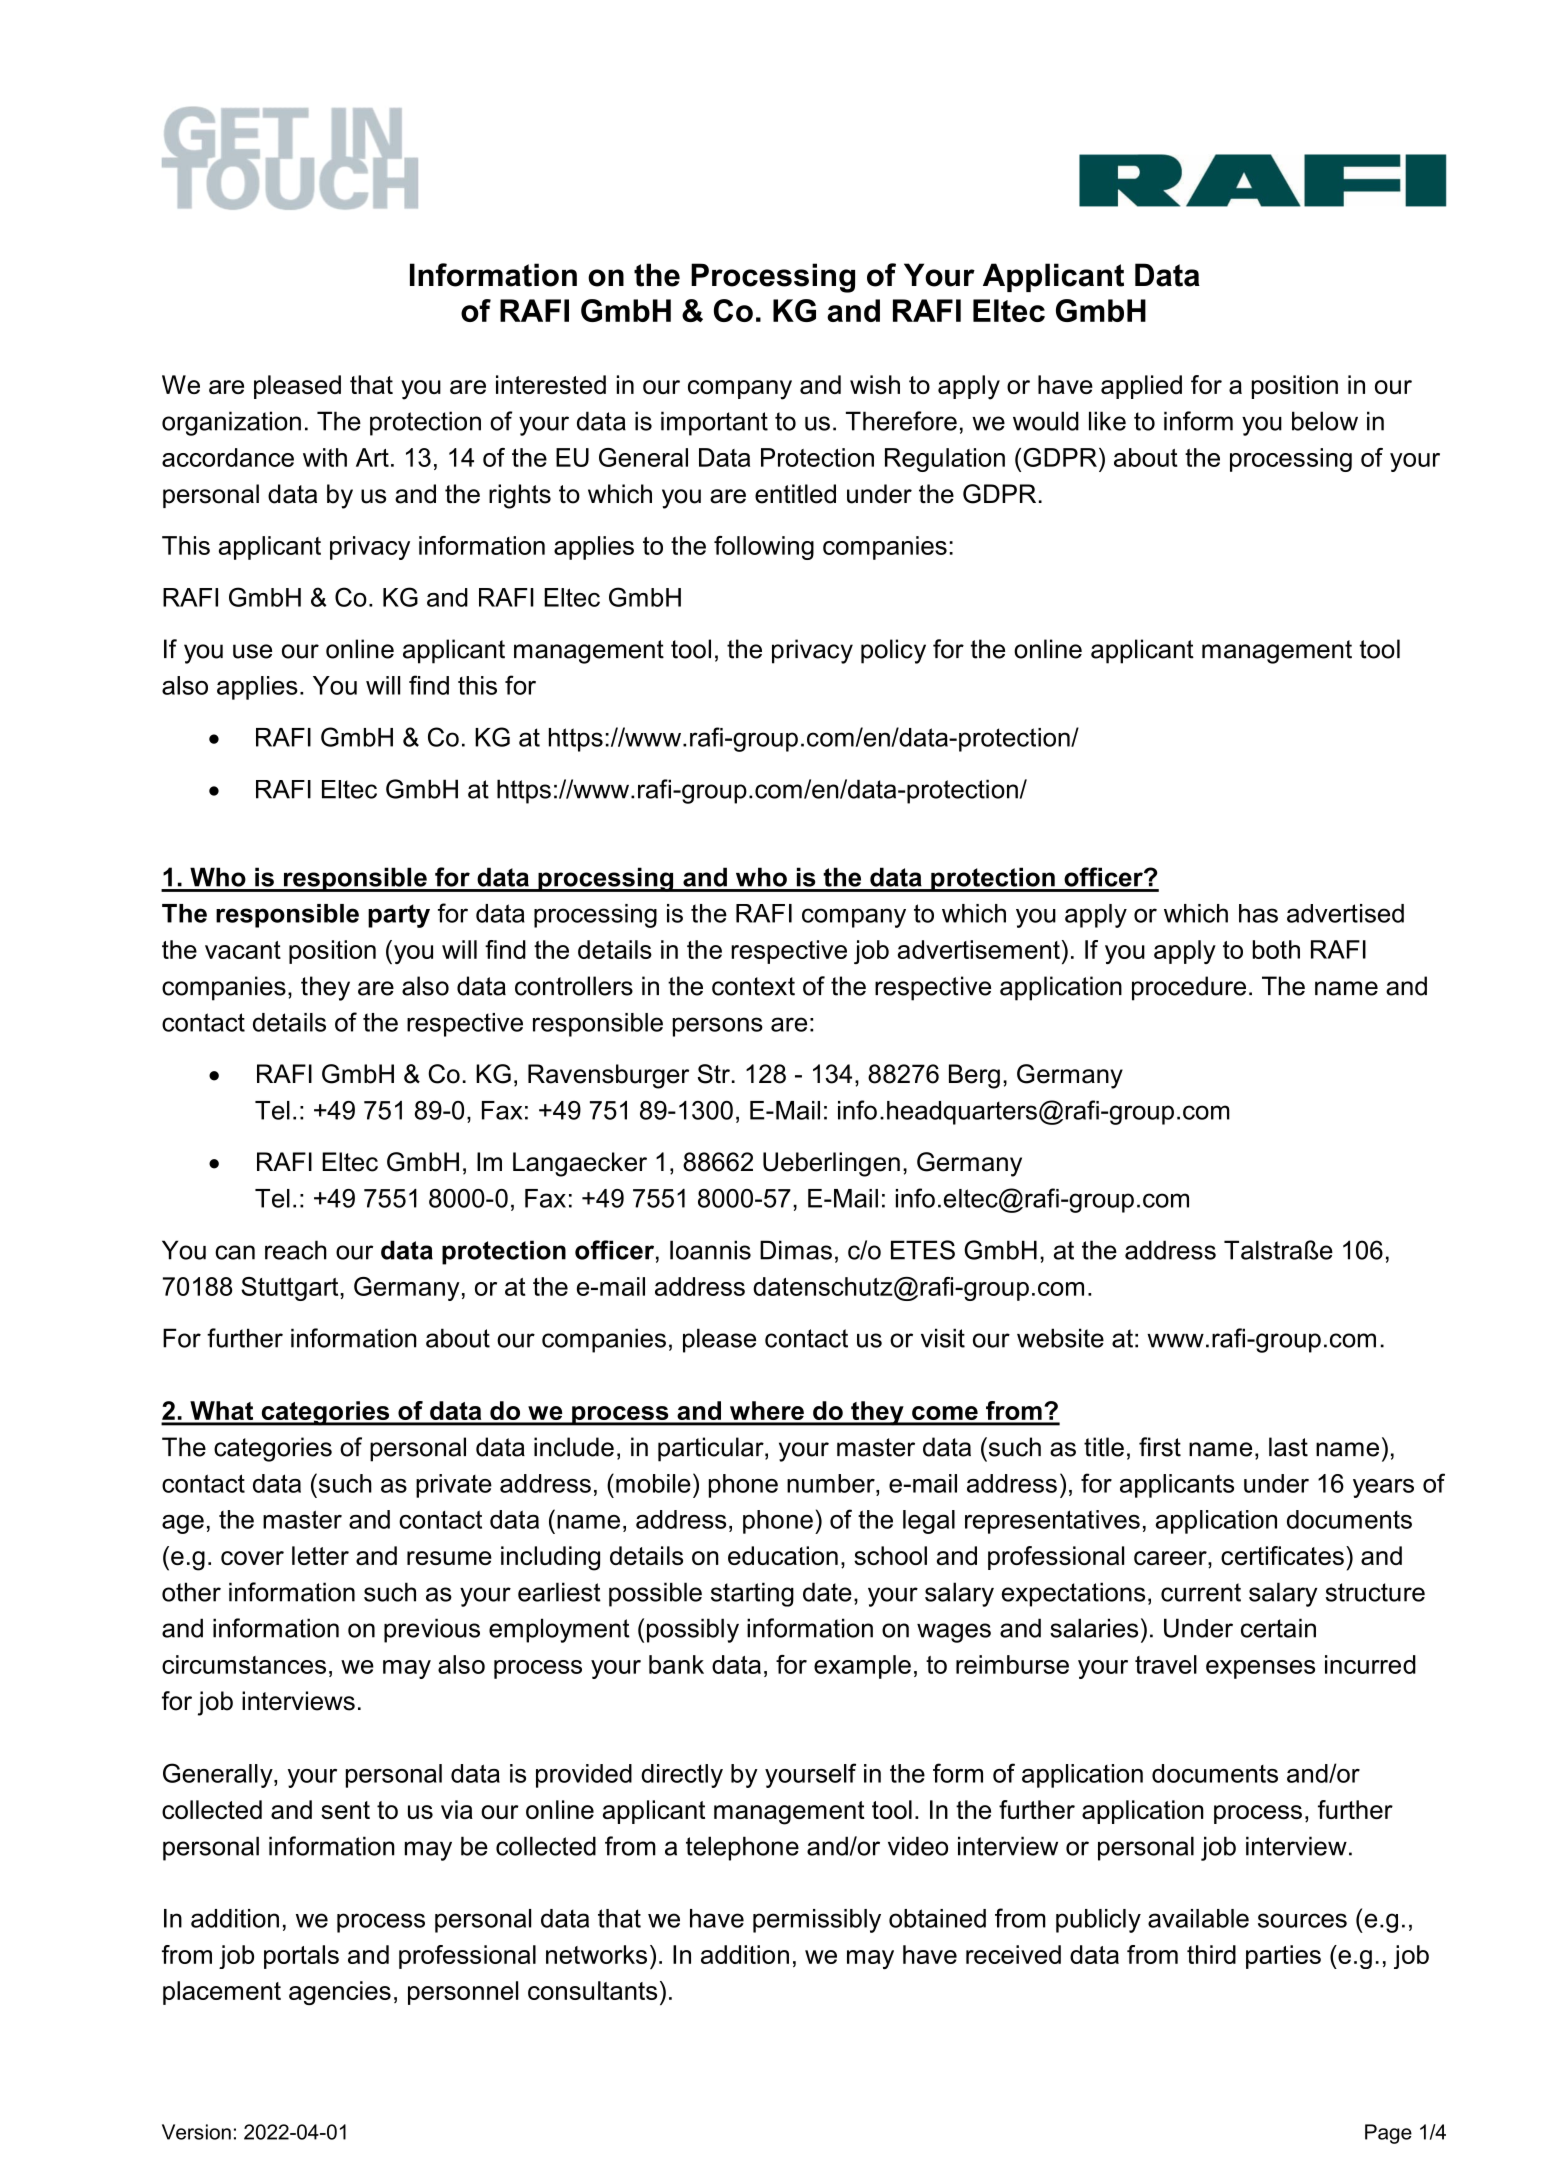 The image size is (1542, 2181). Describe the element at coordinates (714, 423) in the document. I see `important` at that location.
